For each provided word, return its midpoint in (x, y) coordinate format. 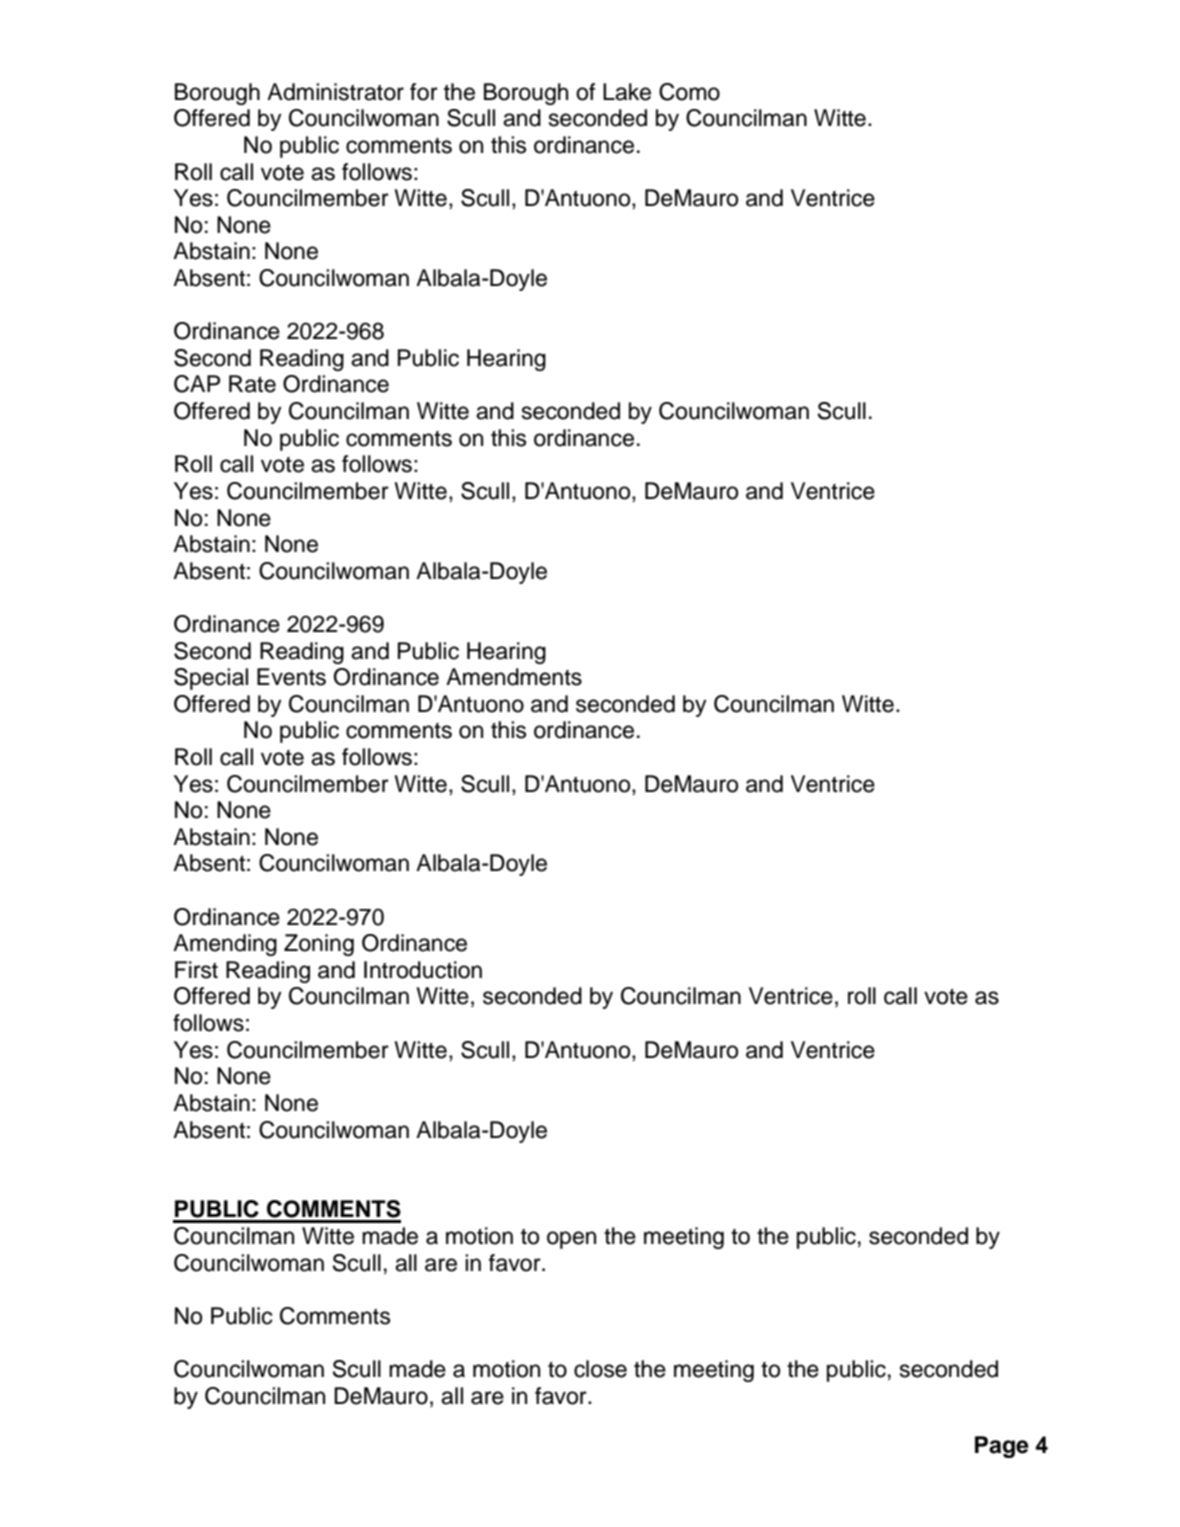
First (196, 970)
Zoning (319, 945)
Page (1002, 1447)
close (600, 1369)
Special (211, 679)
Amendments (514, 677)
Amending (225, 945)
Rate (252, 384)
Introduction (423, 970)
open (571, 1240)
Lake (627, 92)
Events (291, 677)
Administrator (335, 92)
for (424, 92)
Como (689, 92)
